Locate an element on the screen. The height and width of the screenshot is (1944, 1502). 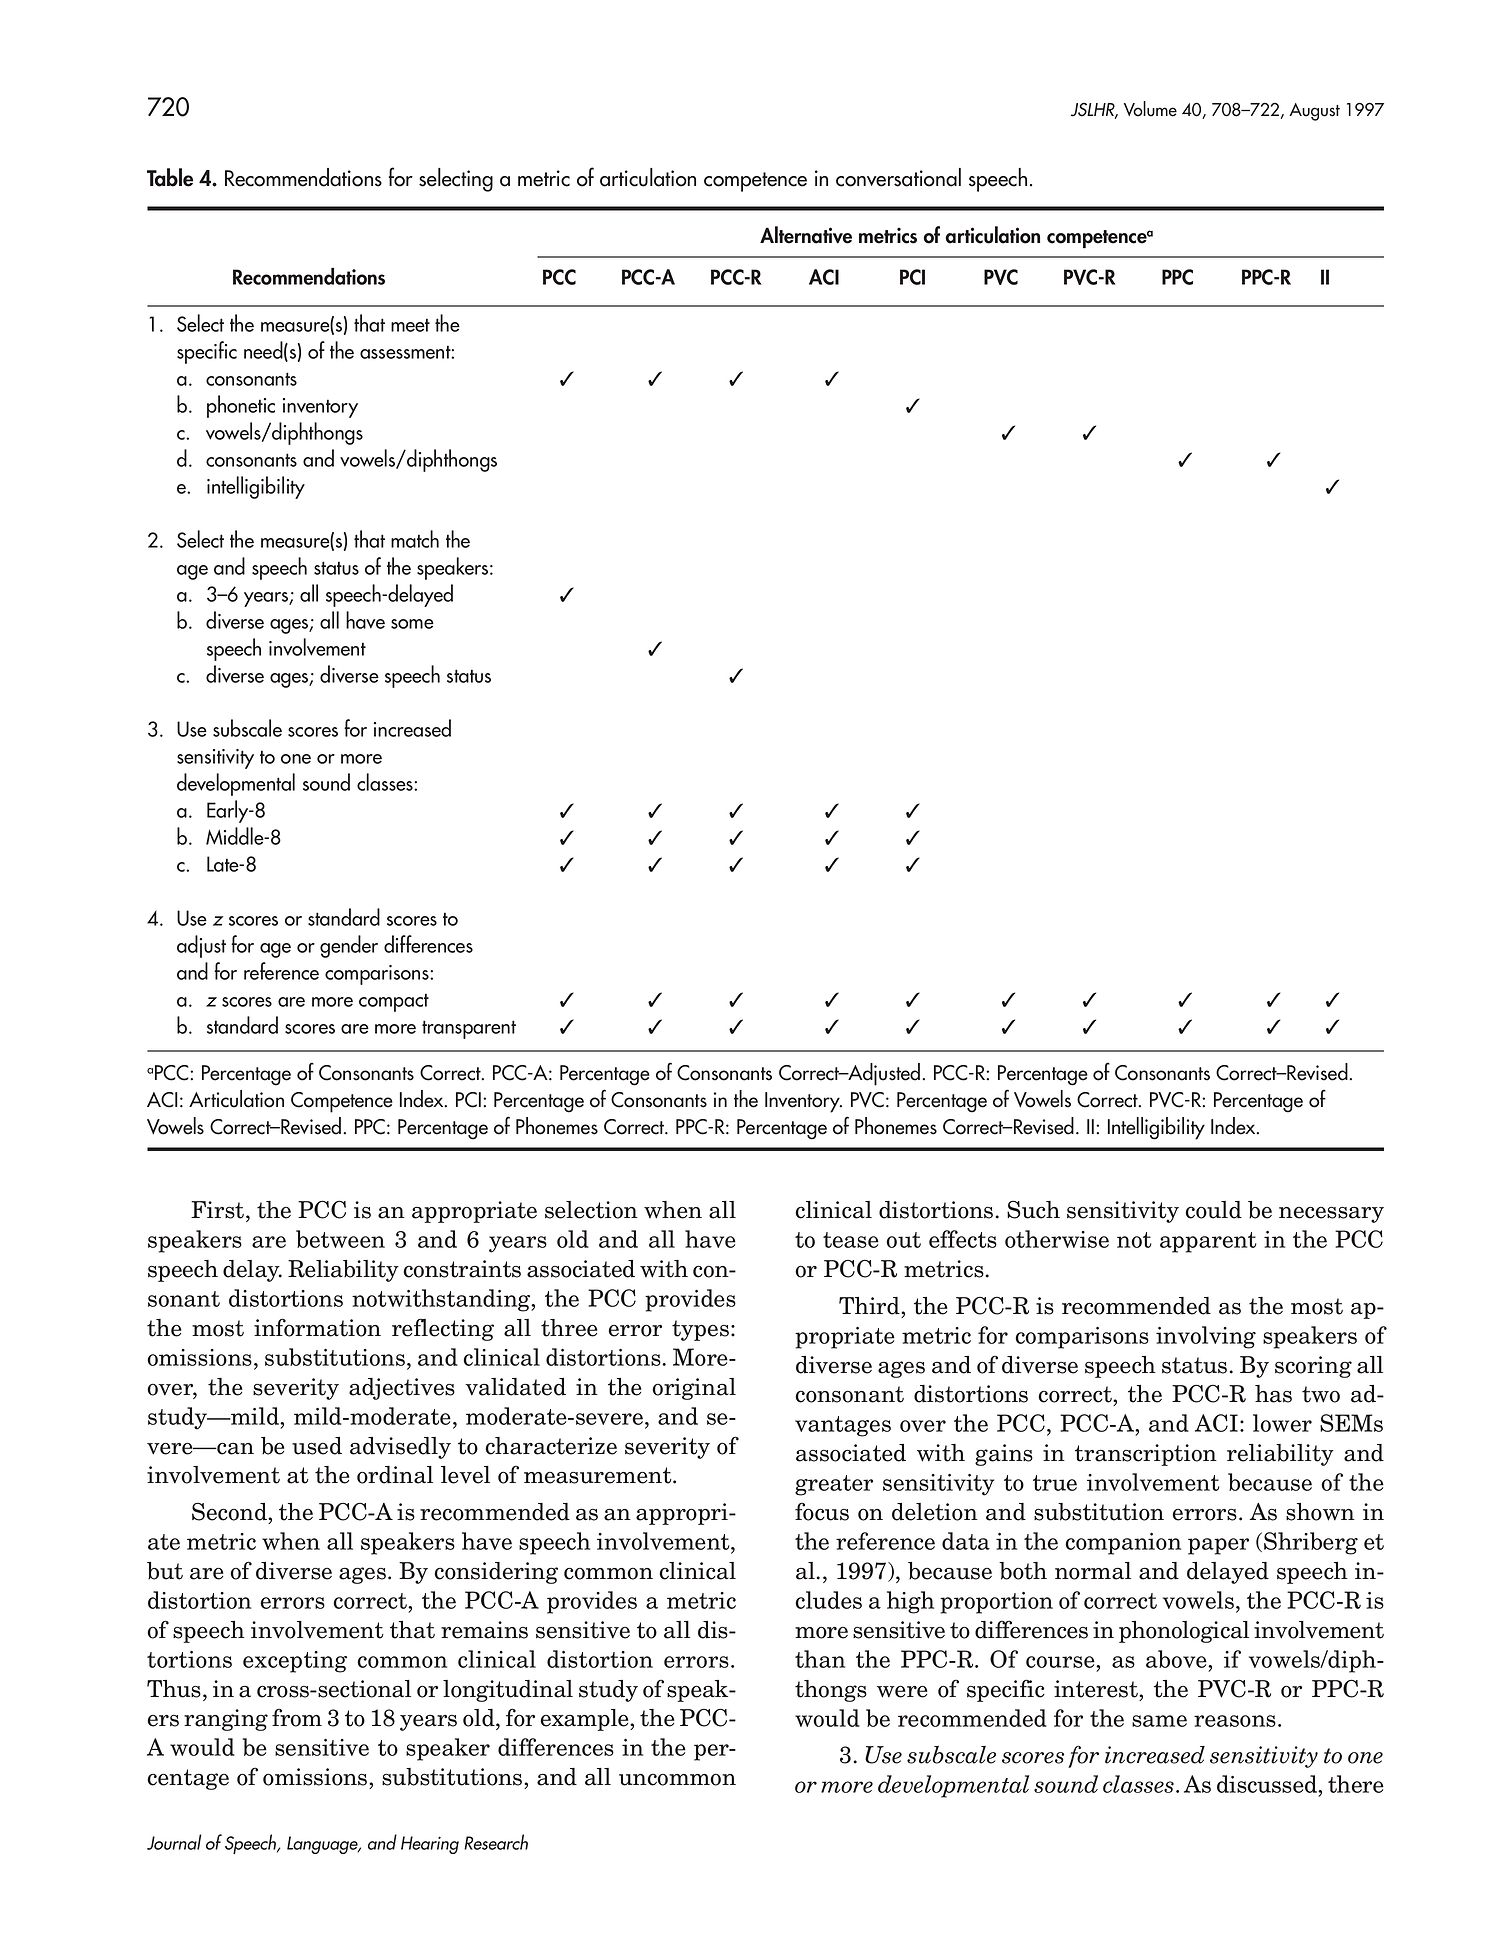
information is located at coordinates (317, 1327).
